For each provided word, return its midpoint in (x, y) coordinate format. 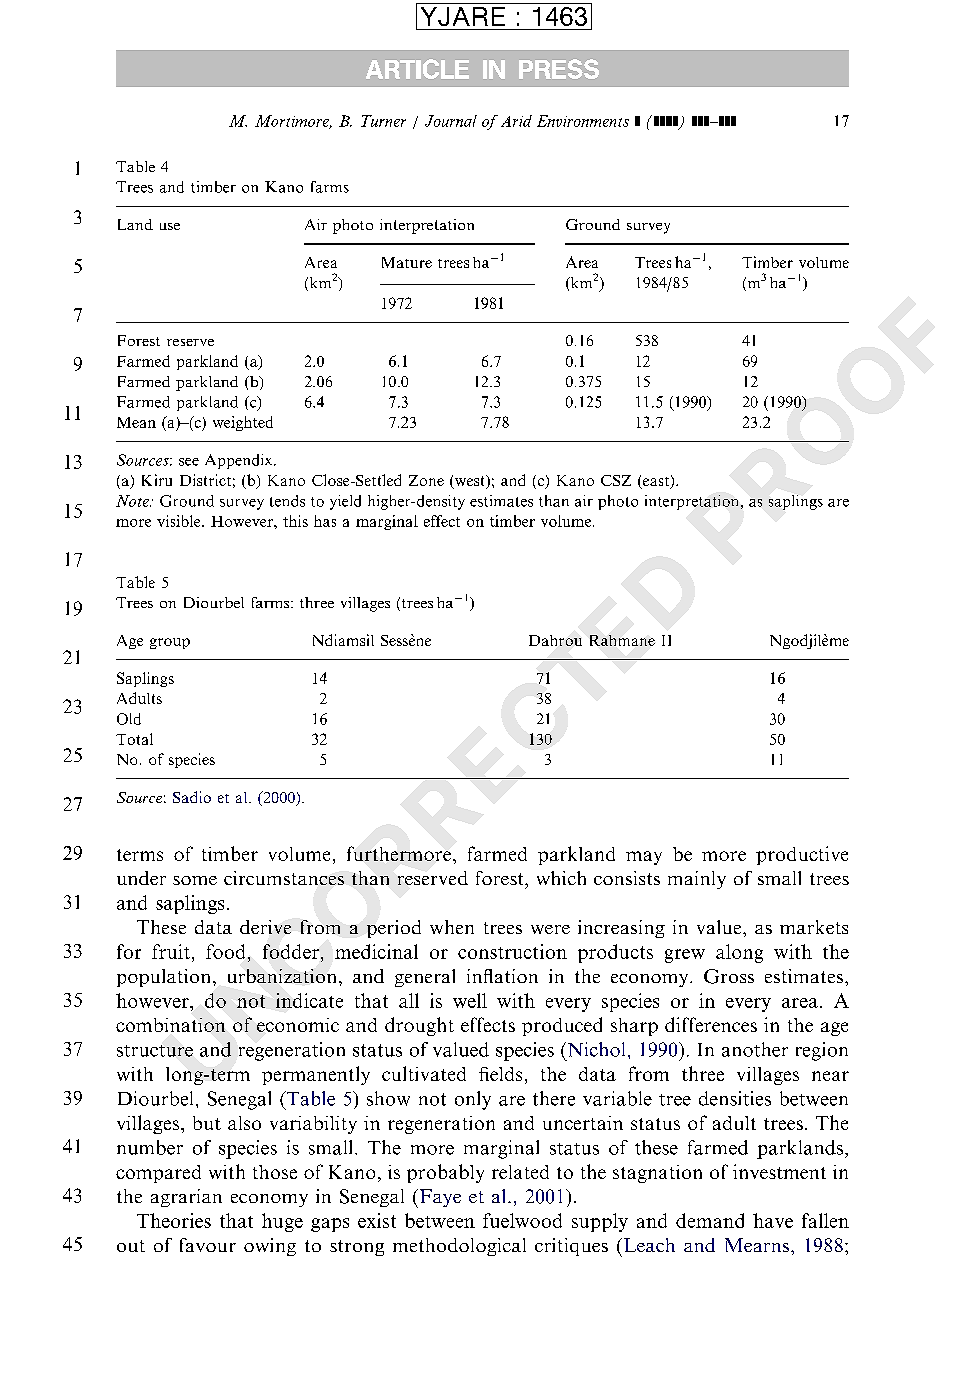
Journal (451, 121)
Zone (426, 480)
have (773, 1220)
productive (802, 855)
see (189, 462)
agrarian (186, 1198)
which (561, 878)
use (170, 226)
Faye (439, 1198)
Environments (583, 121)
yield (345, 502)
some (195, 880)
